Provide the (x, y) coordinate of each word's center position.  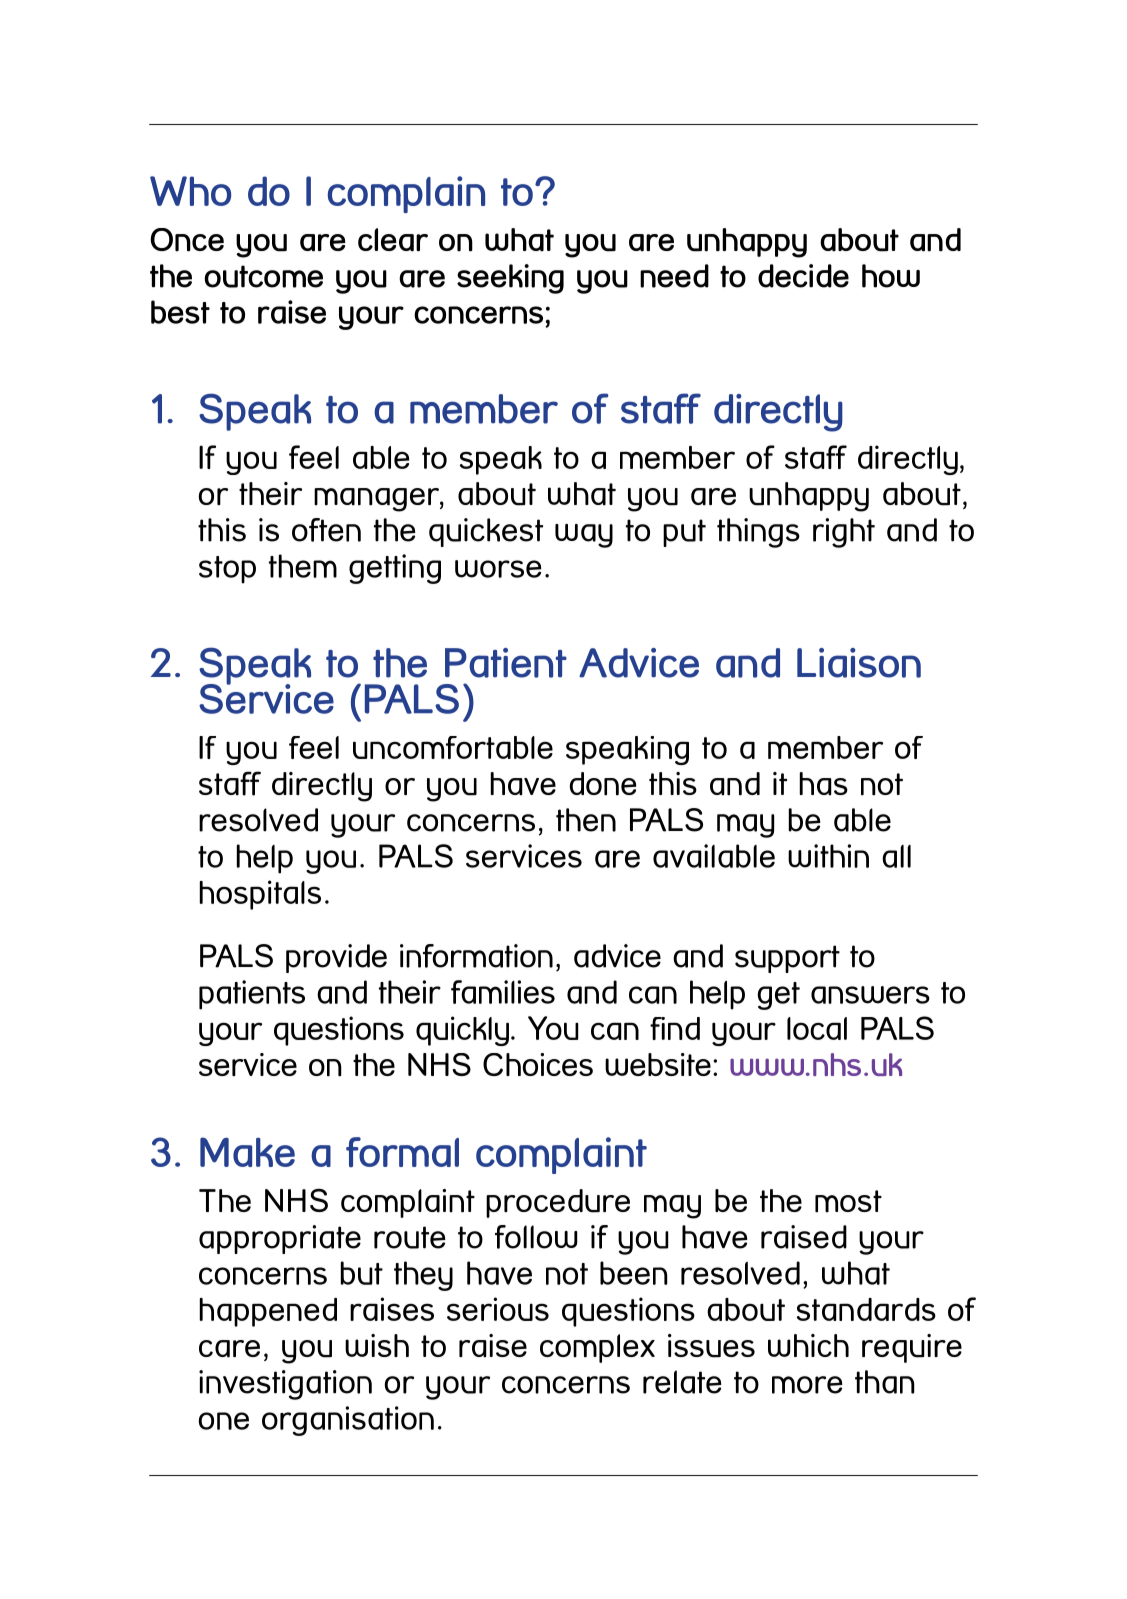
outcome (263, 276)
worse (498, 569)
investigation (285, 1385)
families (503, 992)
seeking (510, 279)
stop (227, 570)
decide (803, 276)
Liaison (859, 663)
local (817, 1028)
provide (336, 958)
